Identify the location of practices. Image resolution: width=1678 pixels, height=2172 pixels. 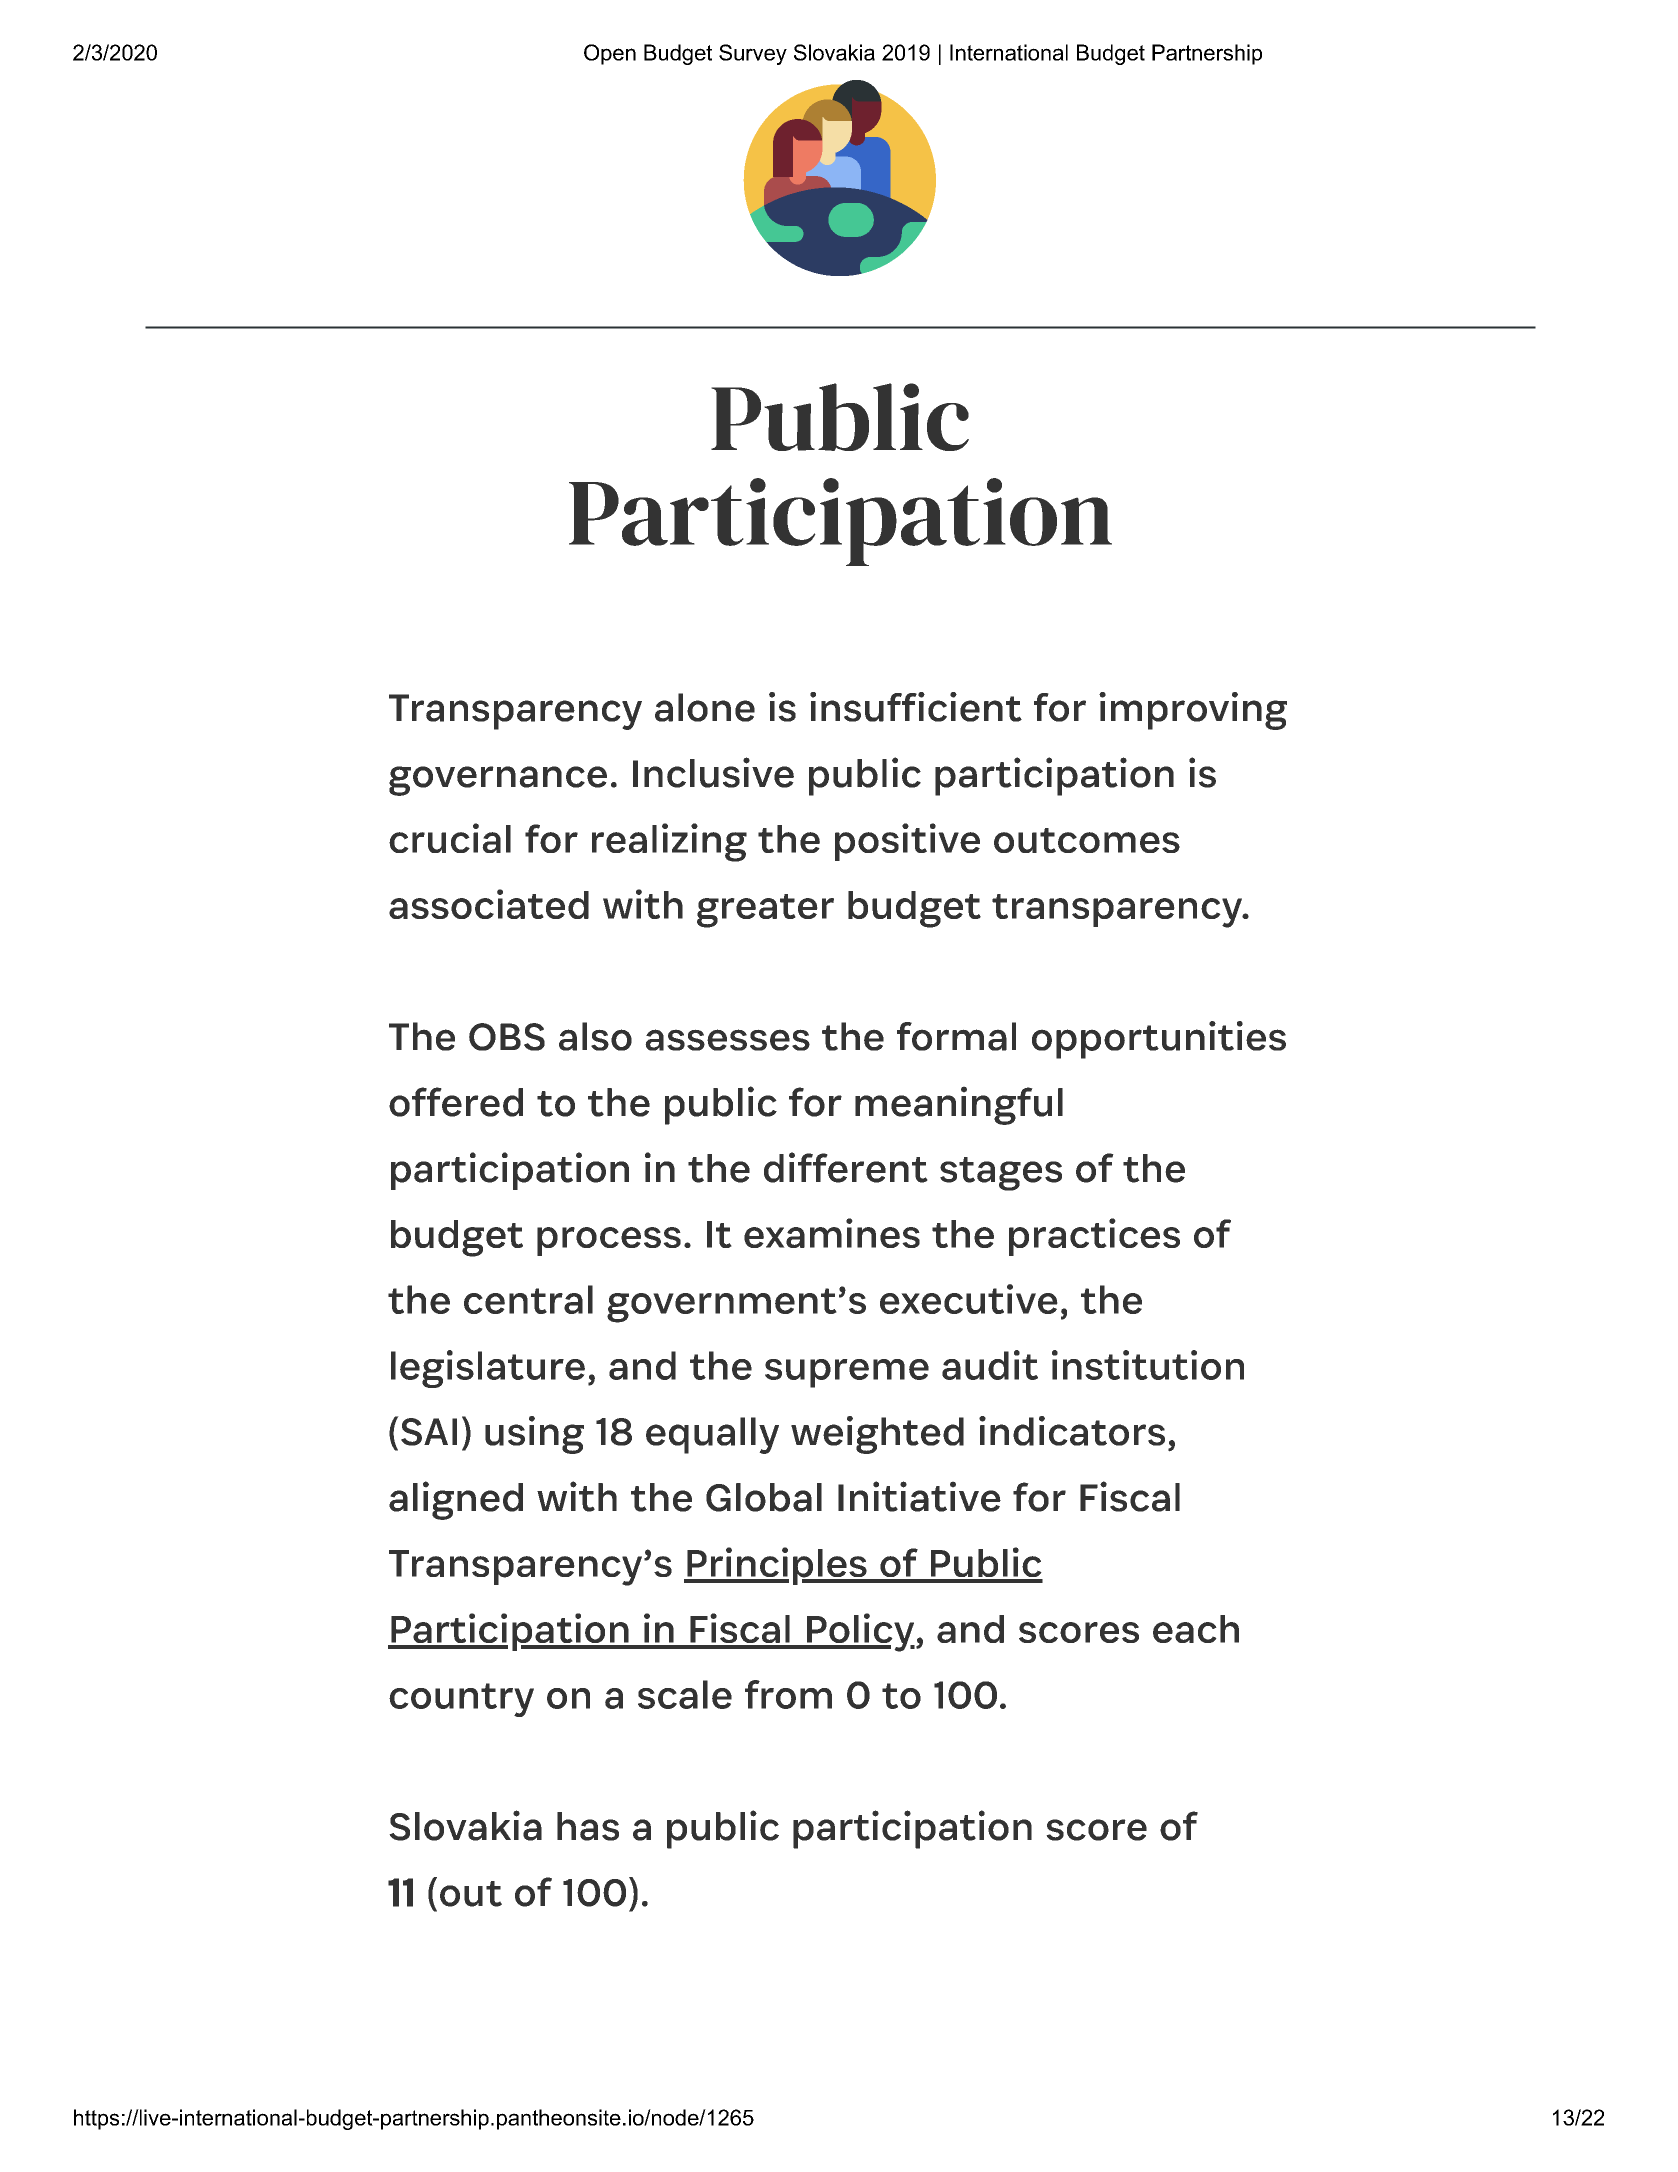
(1094, 1237).
